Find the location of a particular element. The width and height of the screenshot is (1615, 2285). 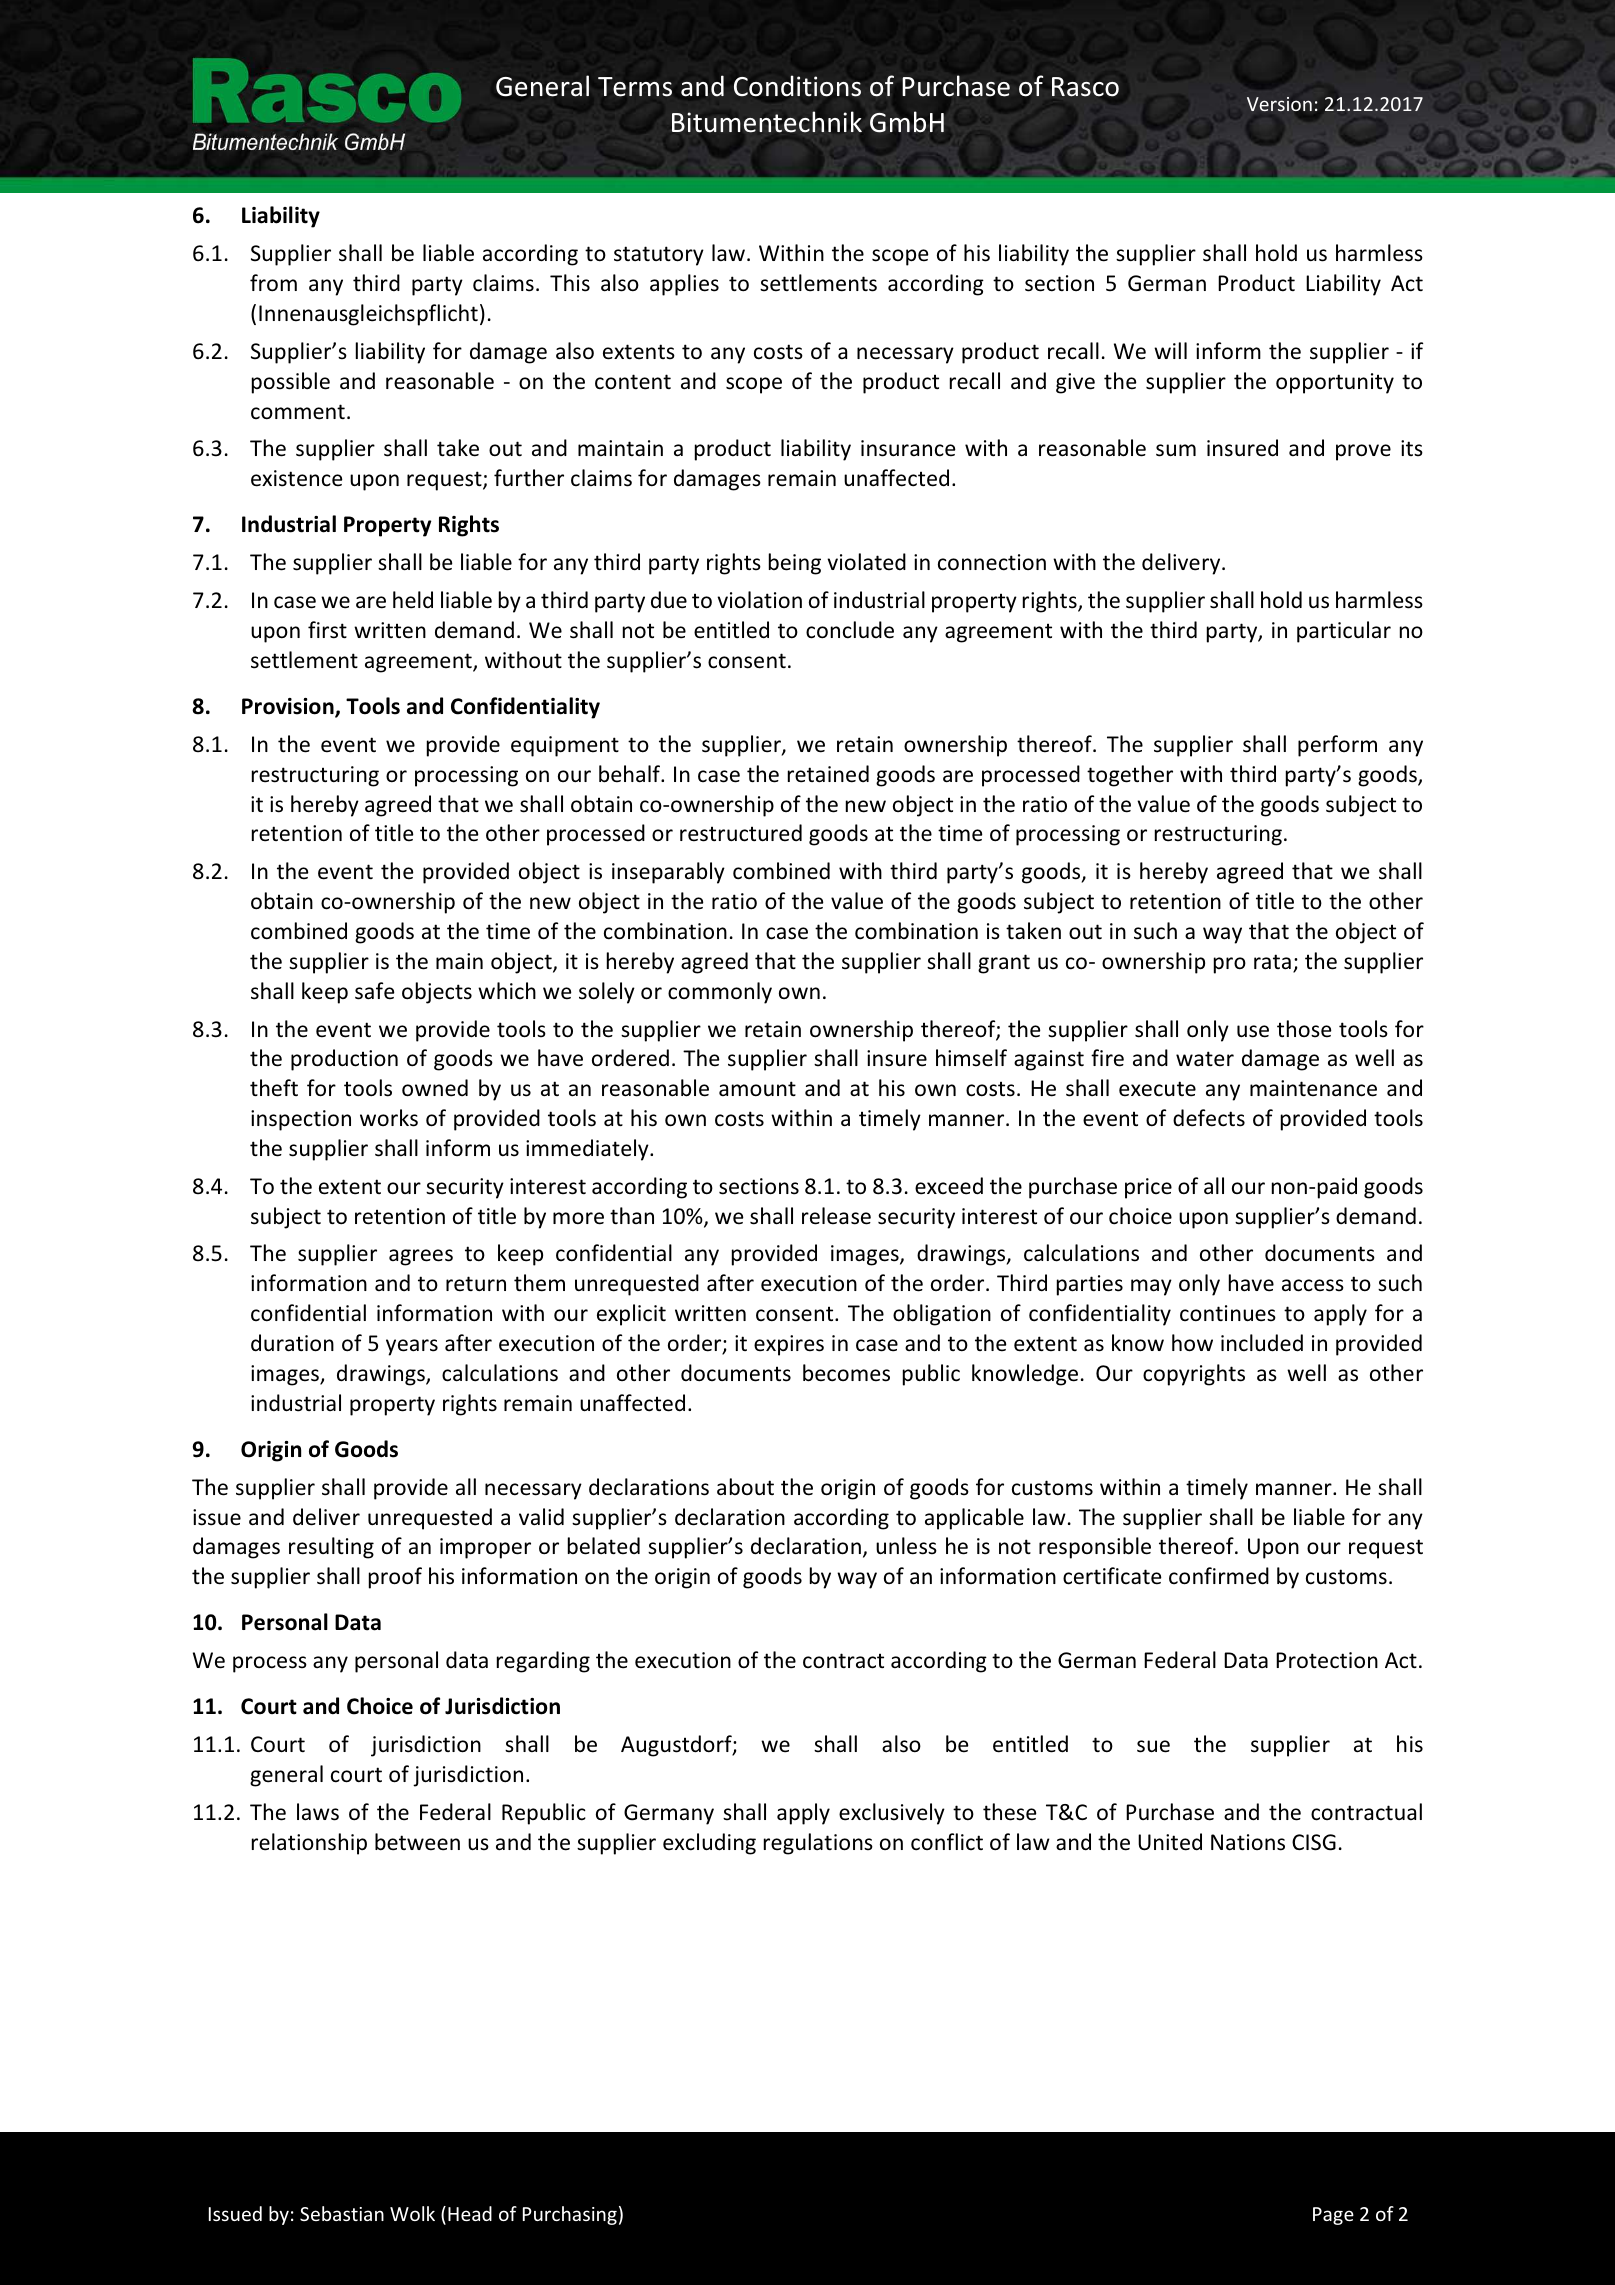

from is located at coordinates (273, 283).
